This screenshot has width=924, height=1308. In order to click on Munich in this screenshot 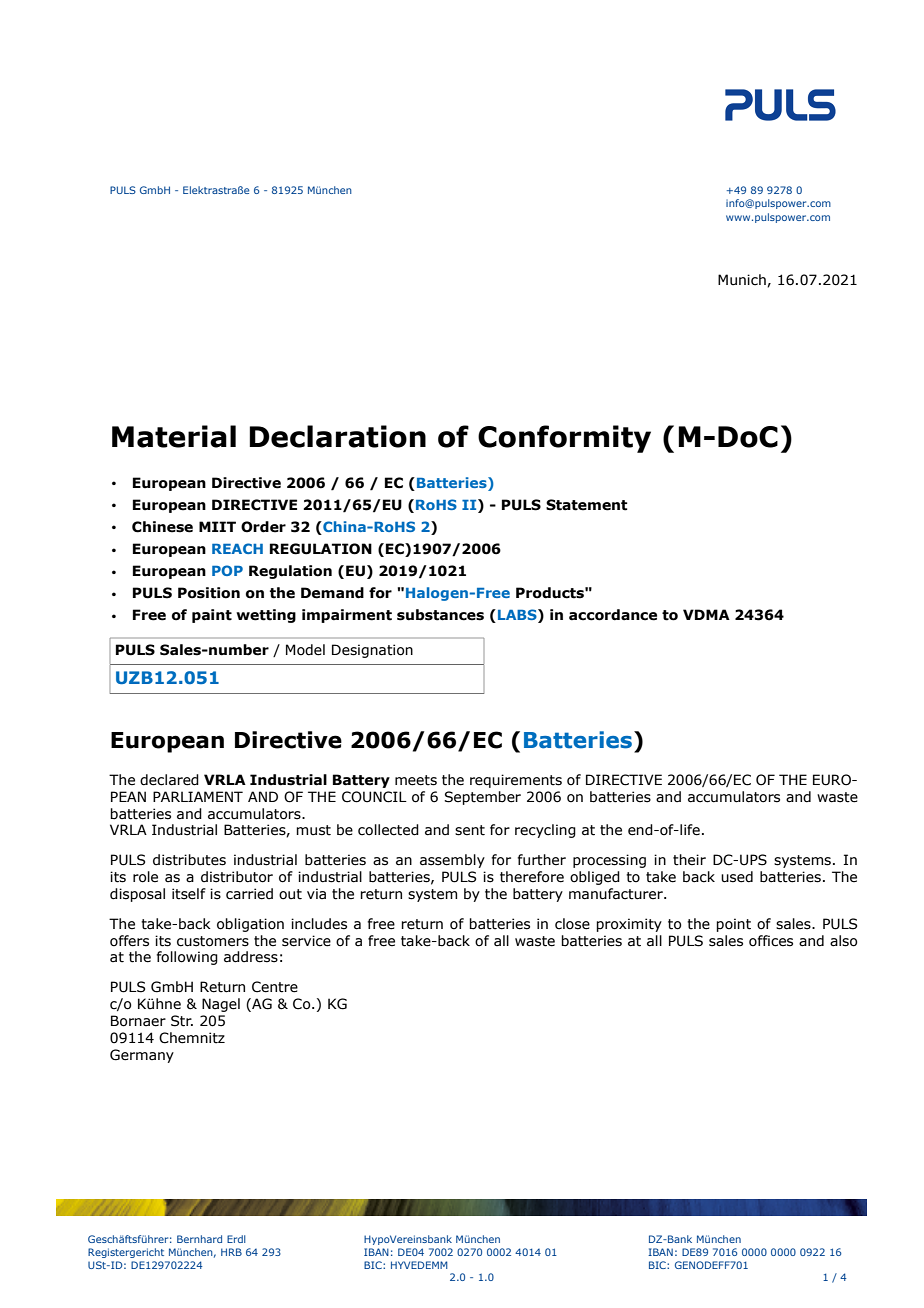, I will do `click(743, 280)`.
